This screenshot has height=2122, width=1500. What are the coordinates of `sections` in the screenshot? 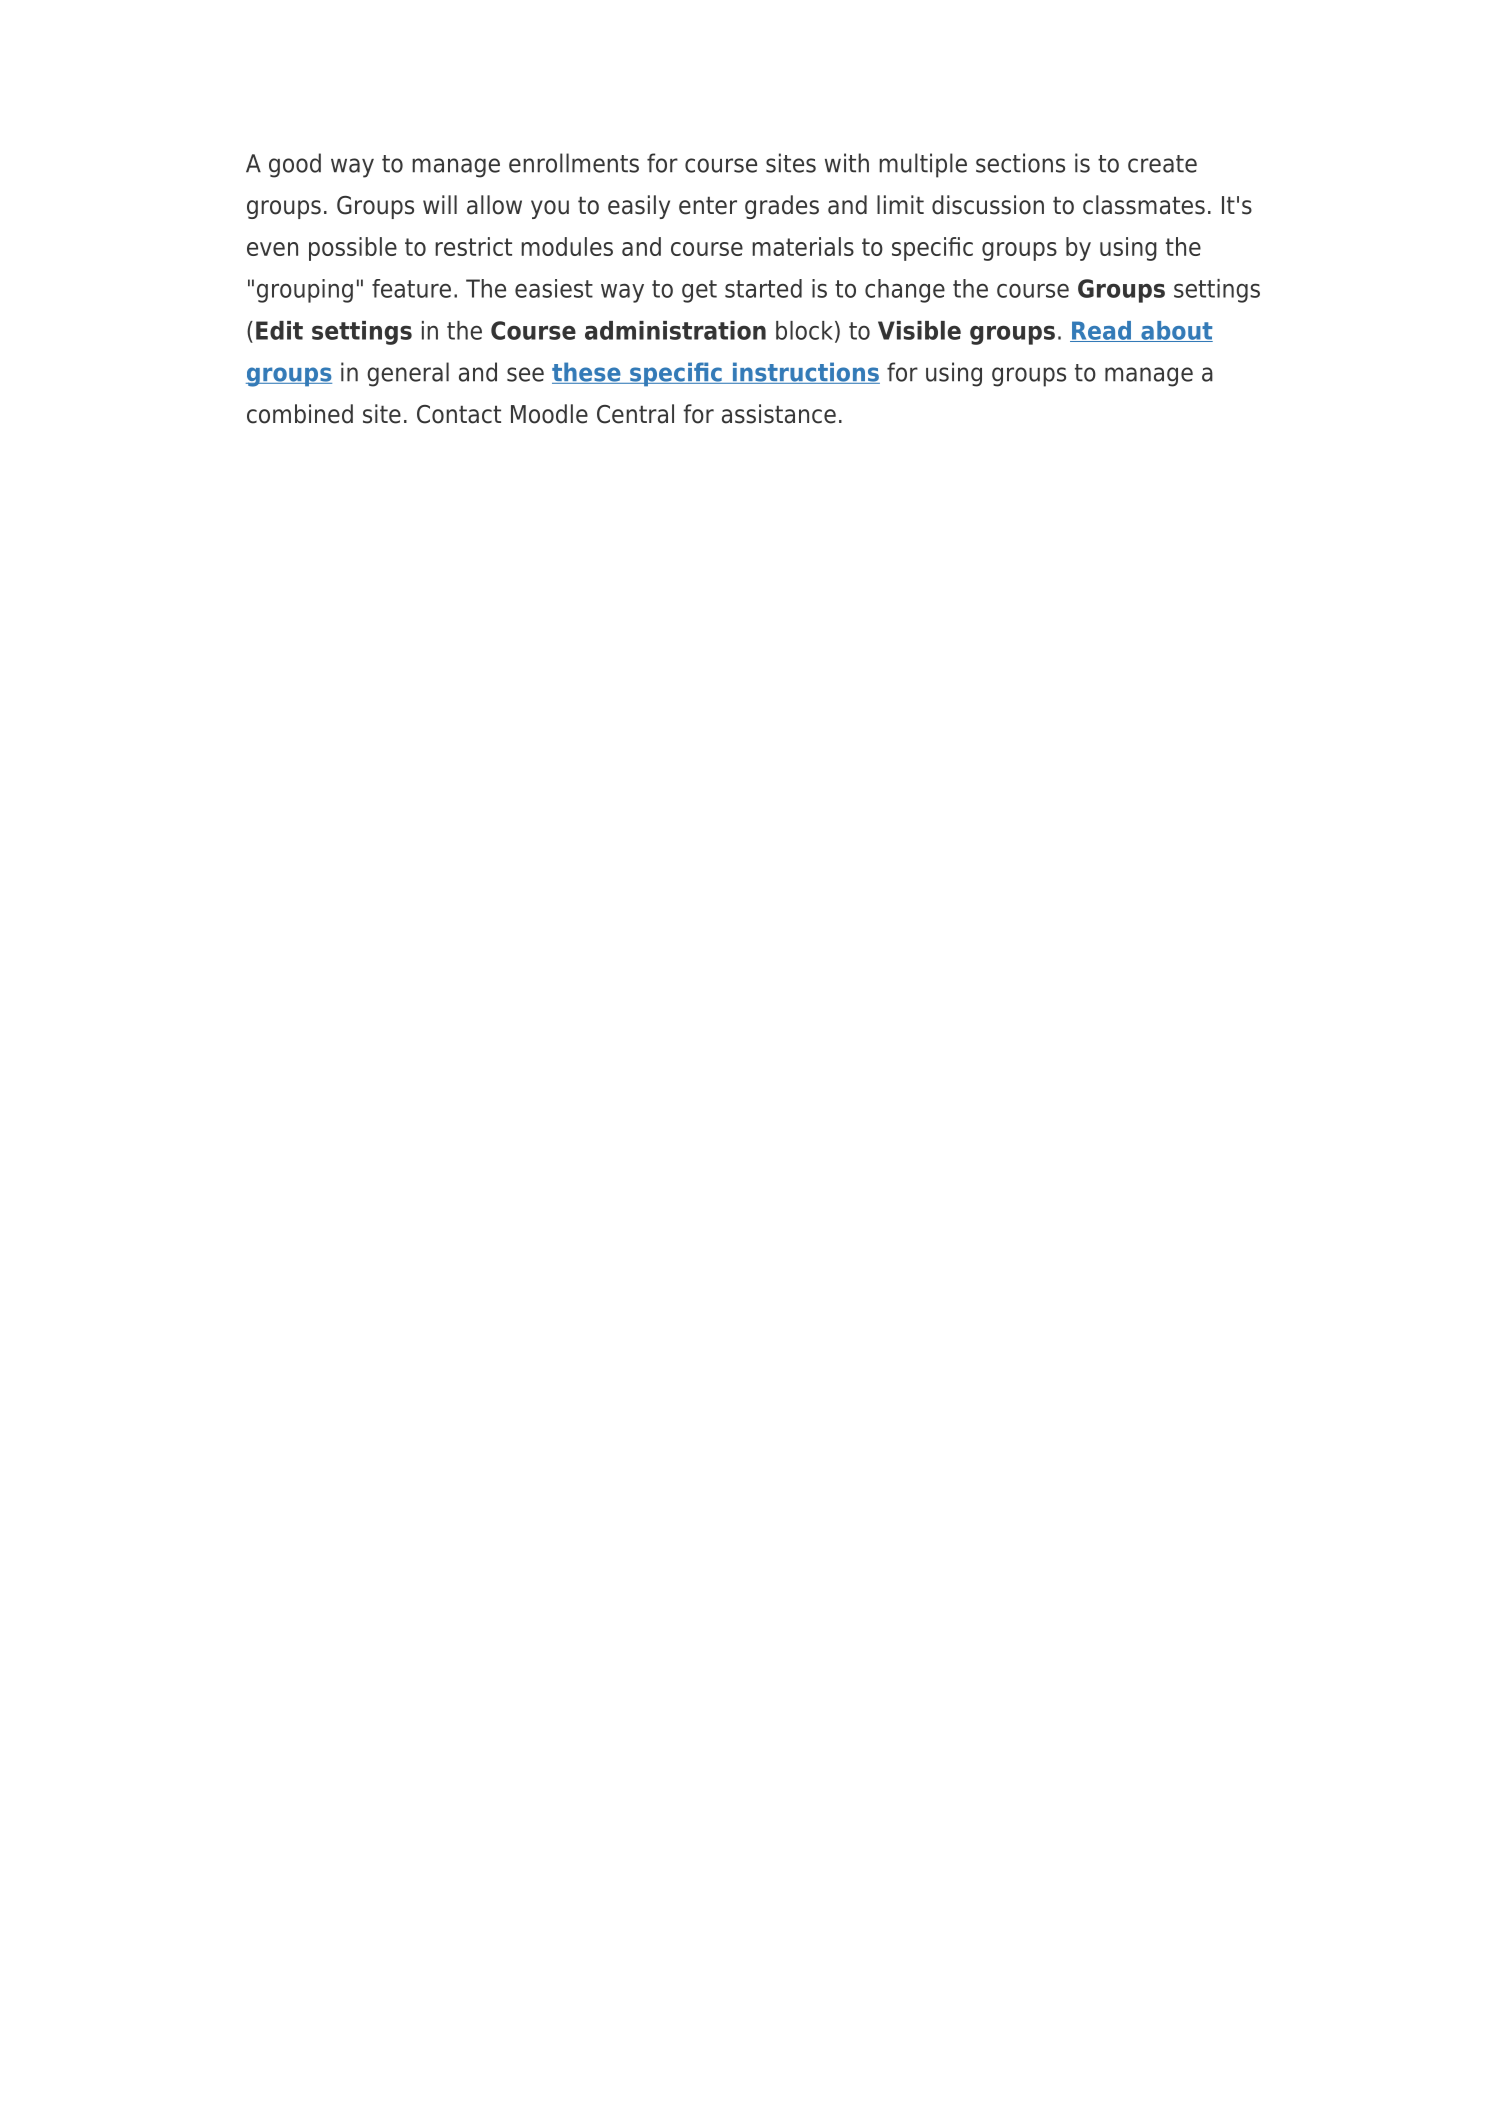 It's located at (1020, 163).
